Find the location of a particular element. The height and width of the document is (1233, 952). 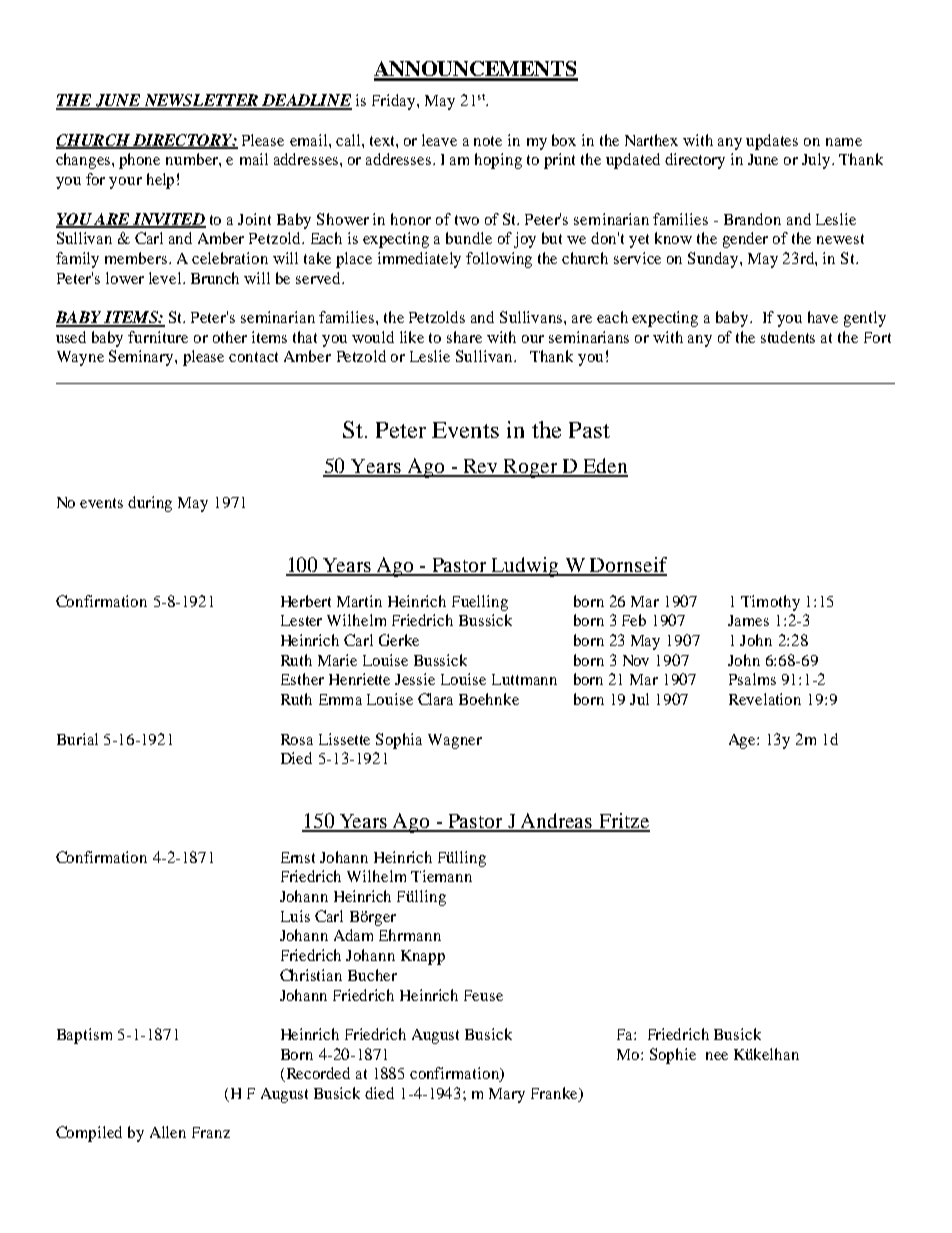

Ludwig is located at coordinates (525, 567).
